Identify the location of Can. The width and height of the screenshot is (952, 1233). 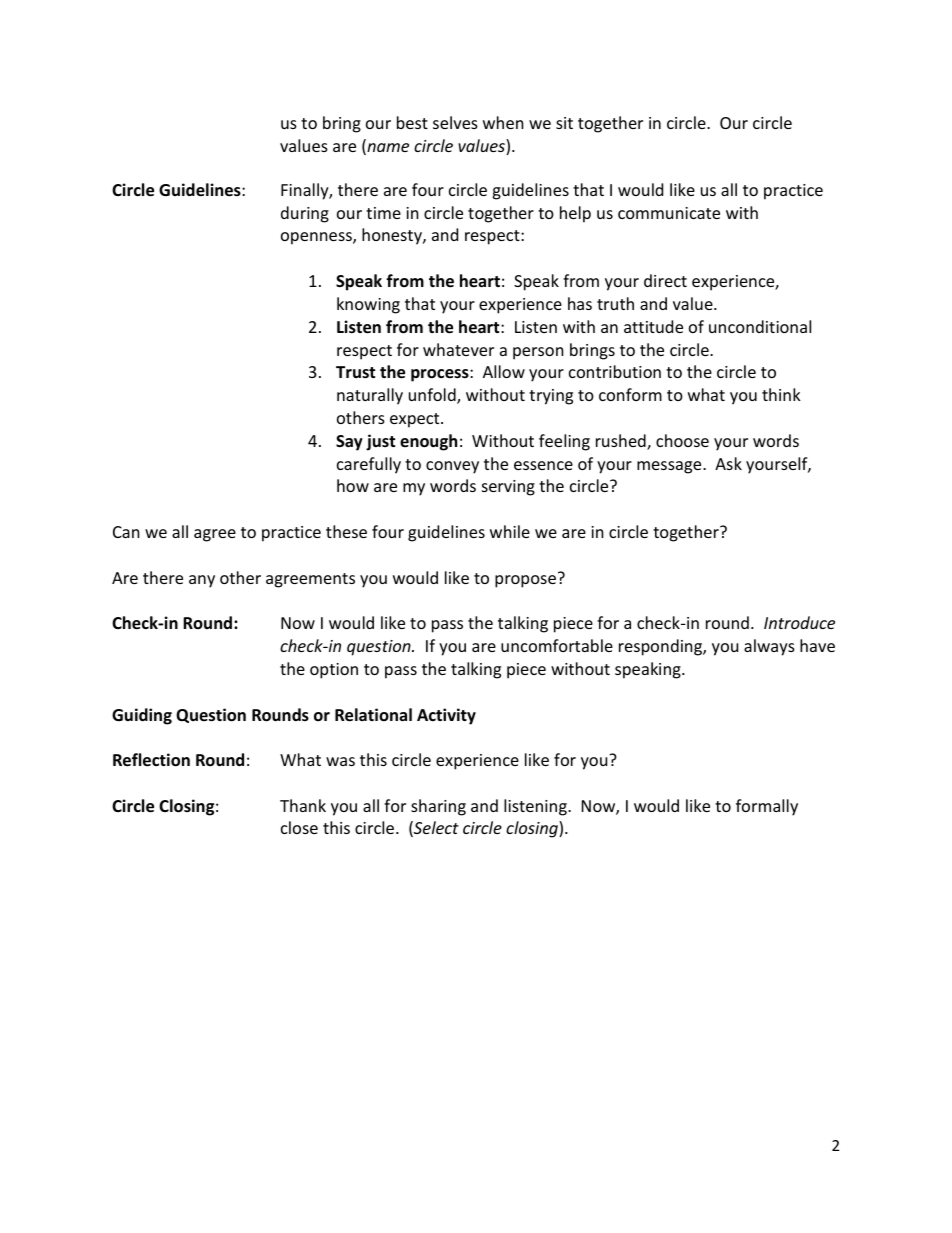
(126, 532).
